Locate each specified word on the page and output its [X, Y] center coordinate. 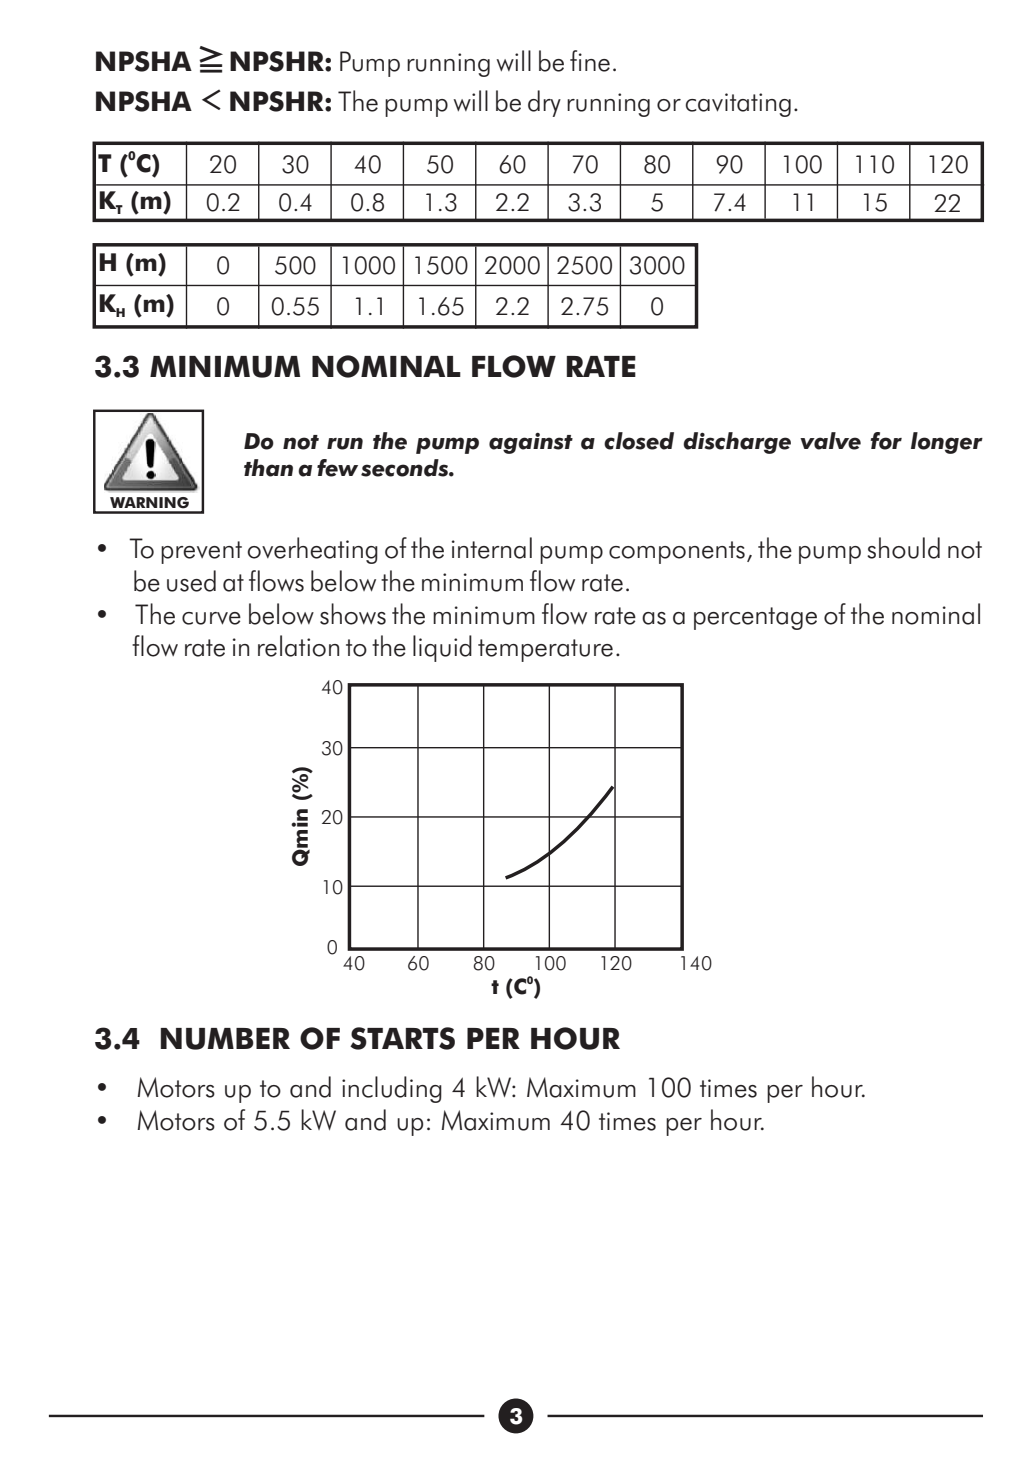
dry [544, 103]
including [392, 1089]
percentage [755, 618]
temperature [545, 650]
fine [590, 61]
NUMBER [225, 1039]
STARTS [402, 1038]
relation [298, 646]
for [886, 441]
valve [830, 441]
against [531, 443]
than [268, 468]
